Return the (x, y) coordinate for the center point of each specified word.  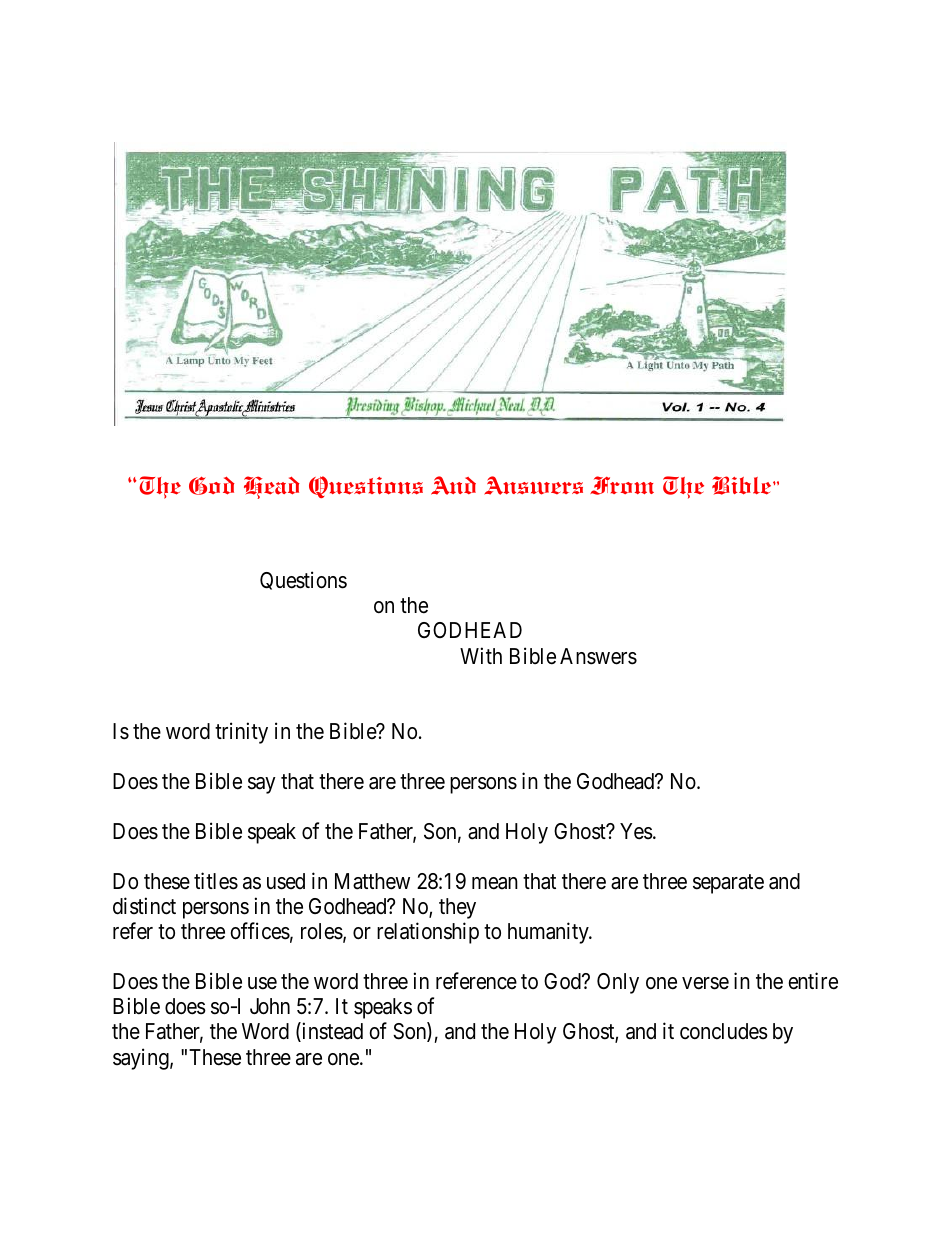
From (622, 485)
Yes (636, 831)
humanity (549, 933)
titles (216, 881)
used (286, 881)
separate (728, 884)
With (481, 655)
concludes (724, 1031)
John (270, 1006)
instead (331, 1032)
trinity (241, 733)
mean (495, 883)
